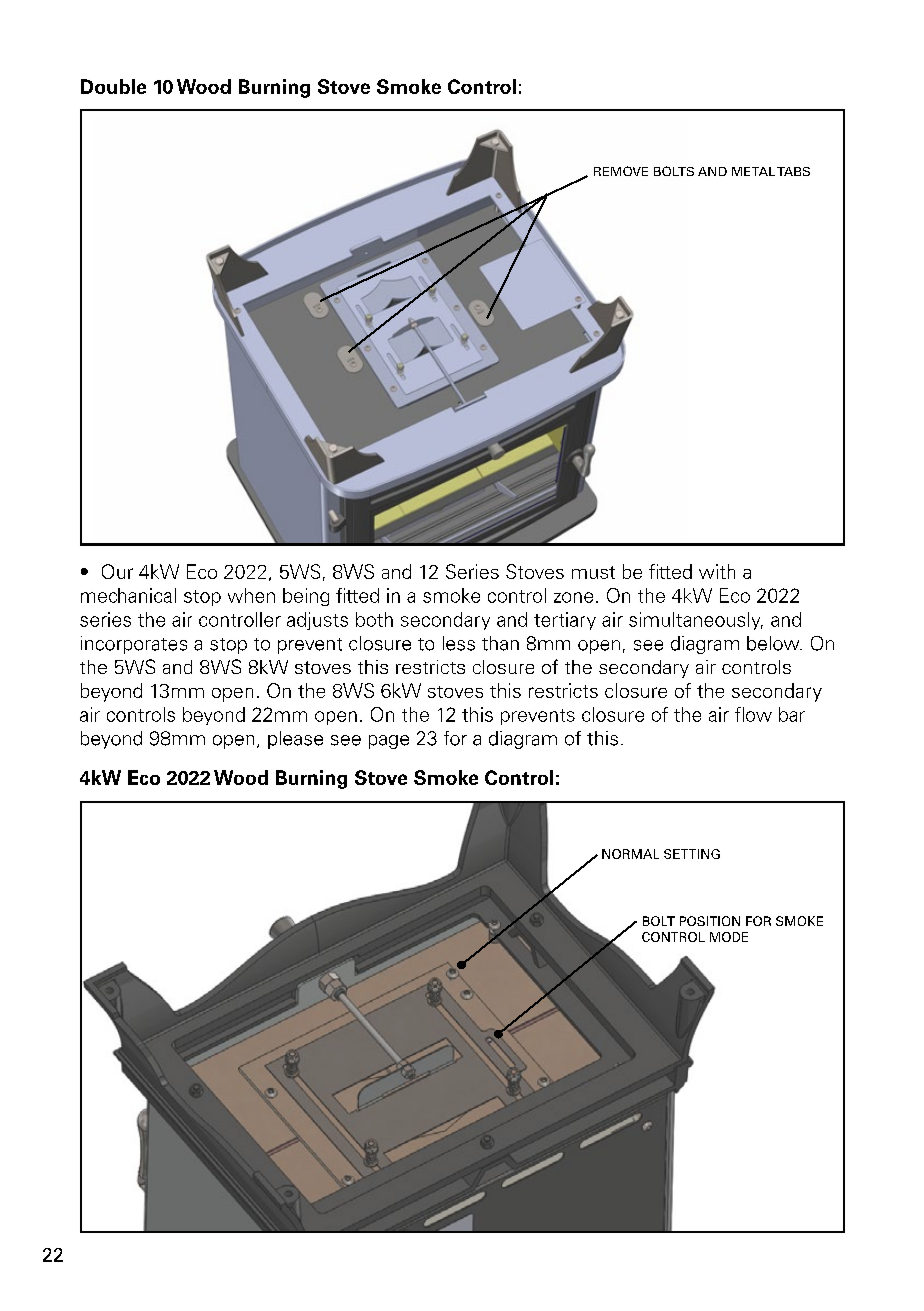  Describe the element at coordinates (630, 854) in the screenshot. I see `NORMAL` at that location.
